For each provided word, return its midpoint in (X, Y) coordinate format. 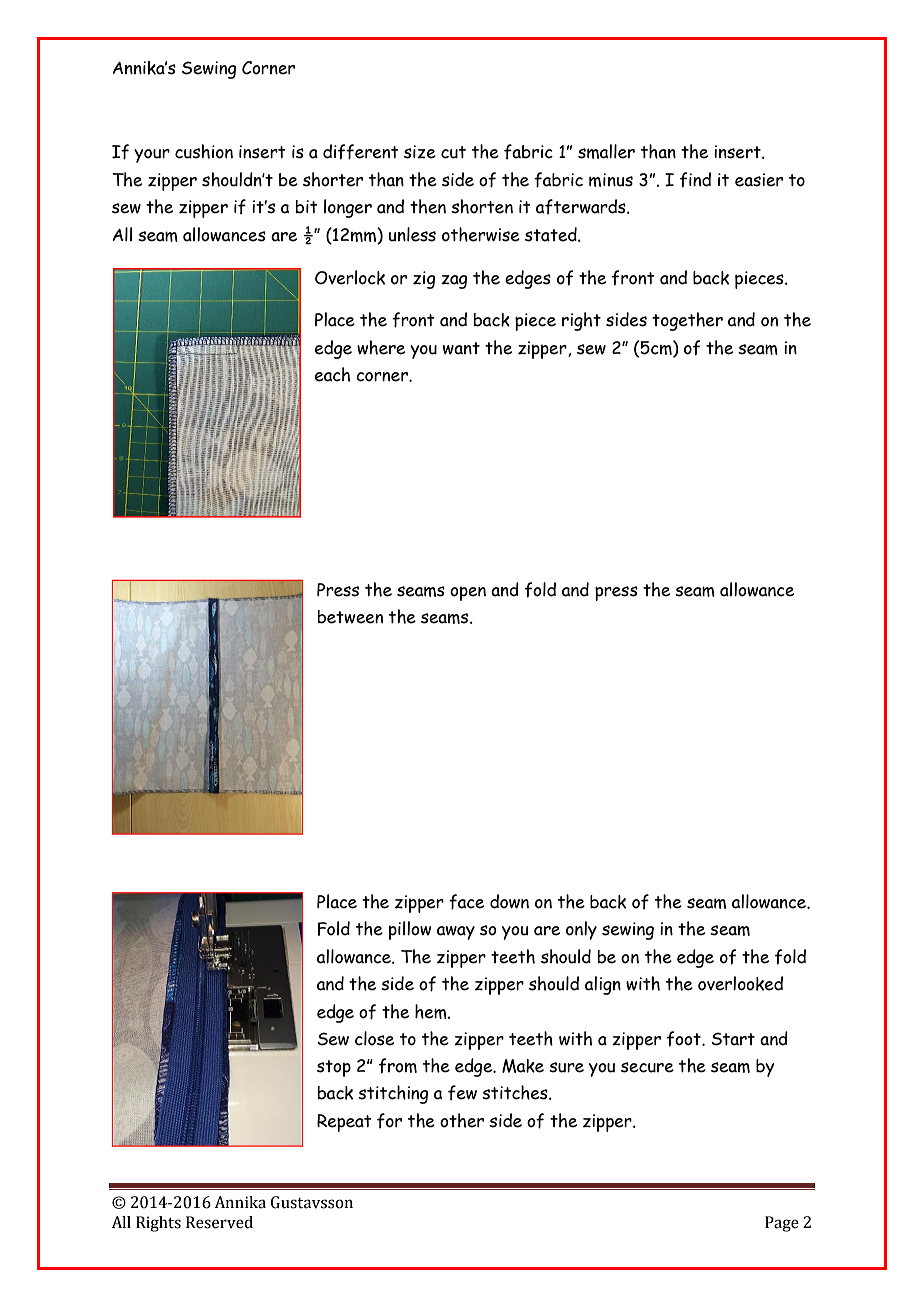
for (389, 1121)
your (152, 156)
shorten (482, 206)
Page (782, 1224)
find (695, 180)
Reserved (219, 1222)
